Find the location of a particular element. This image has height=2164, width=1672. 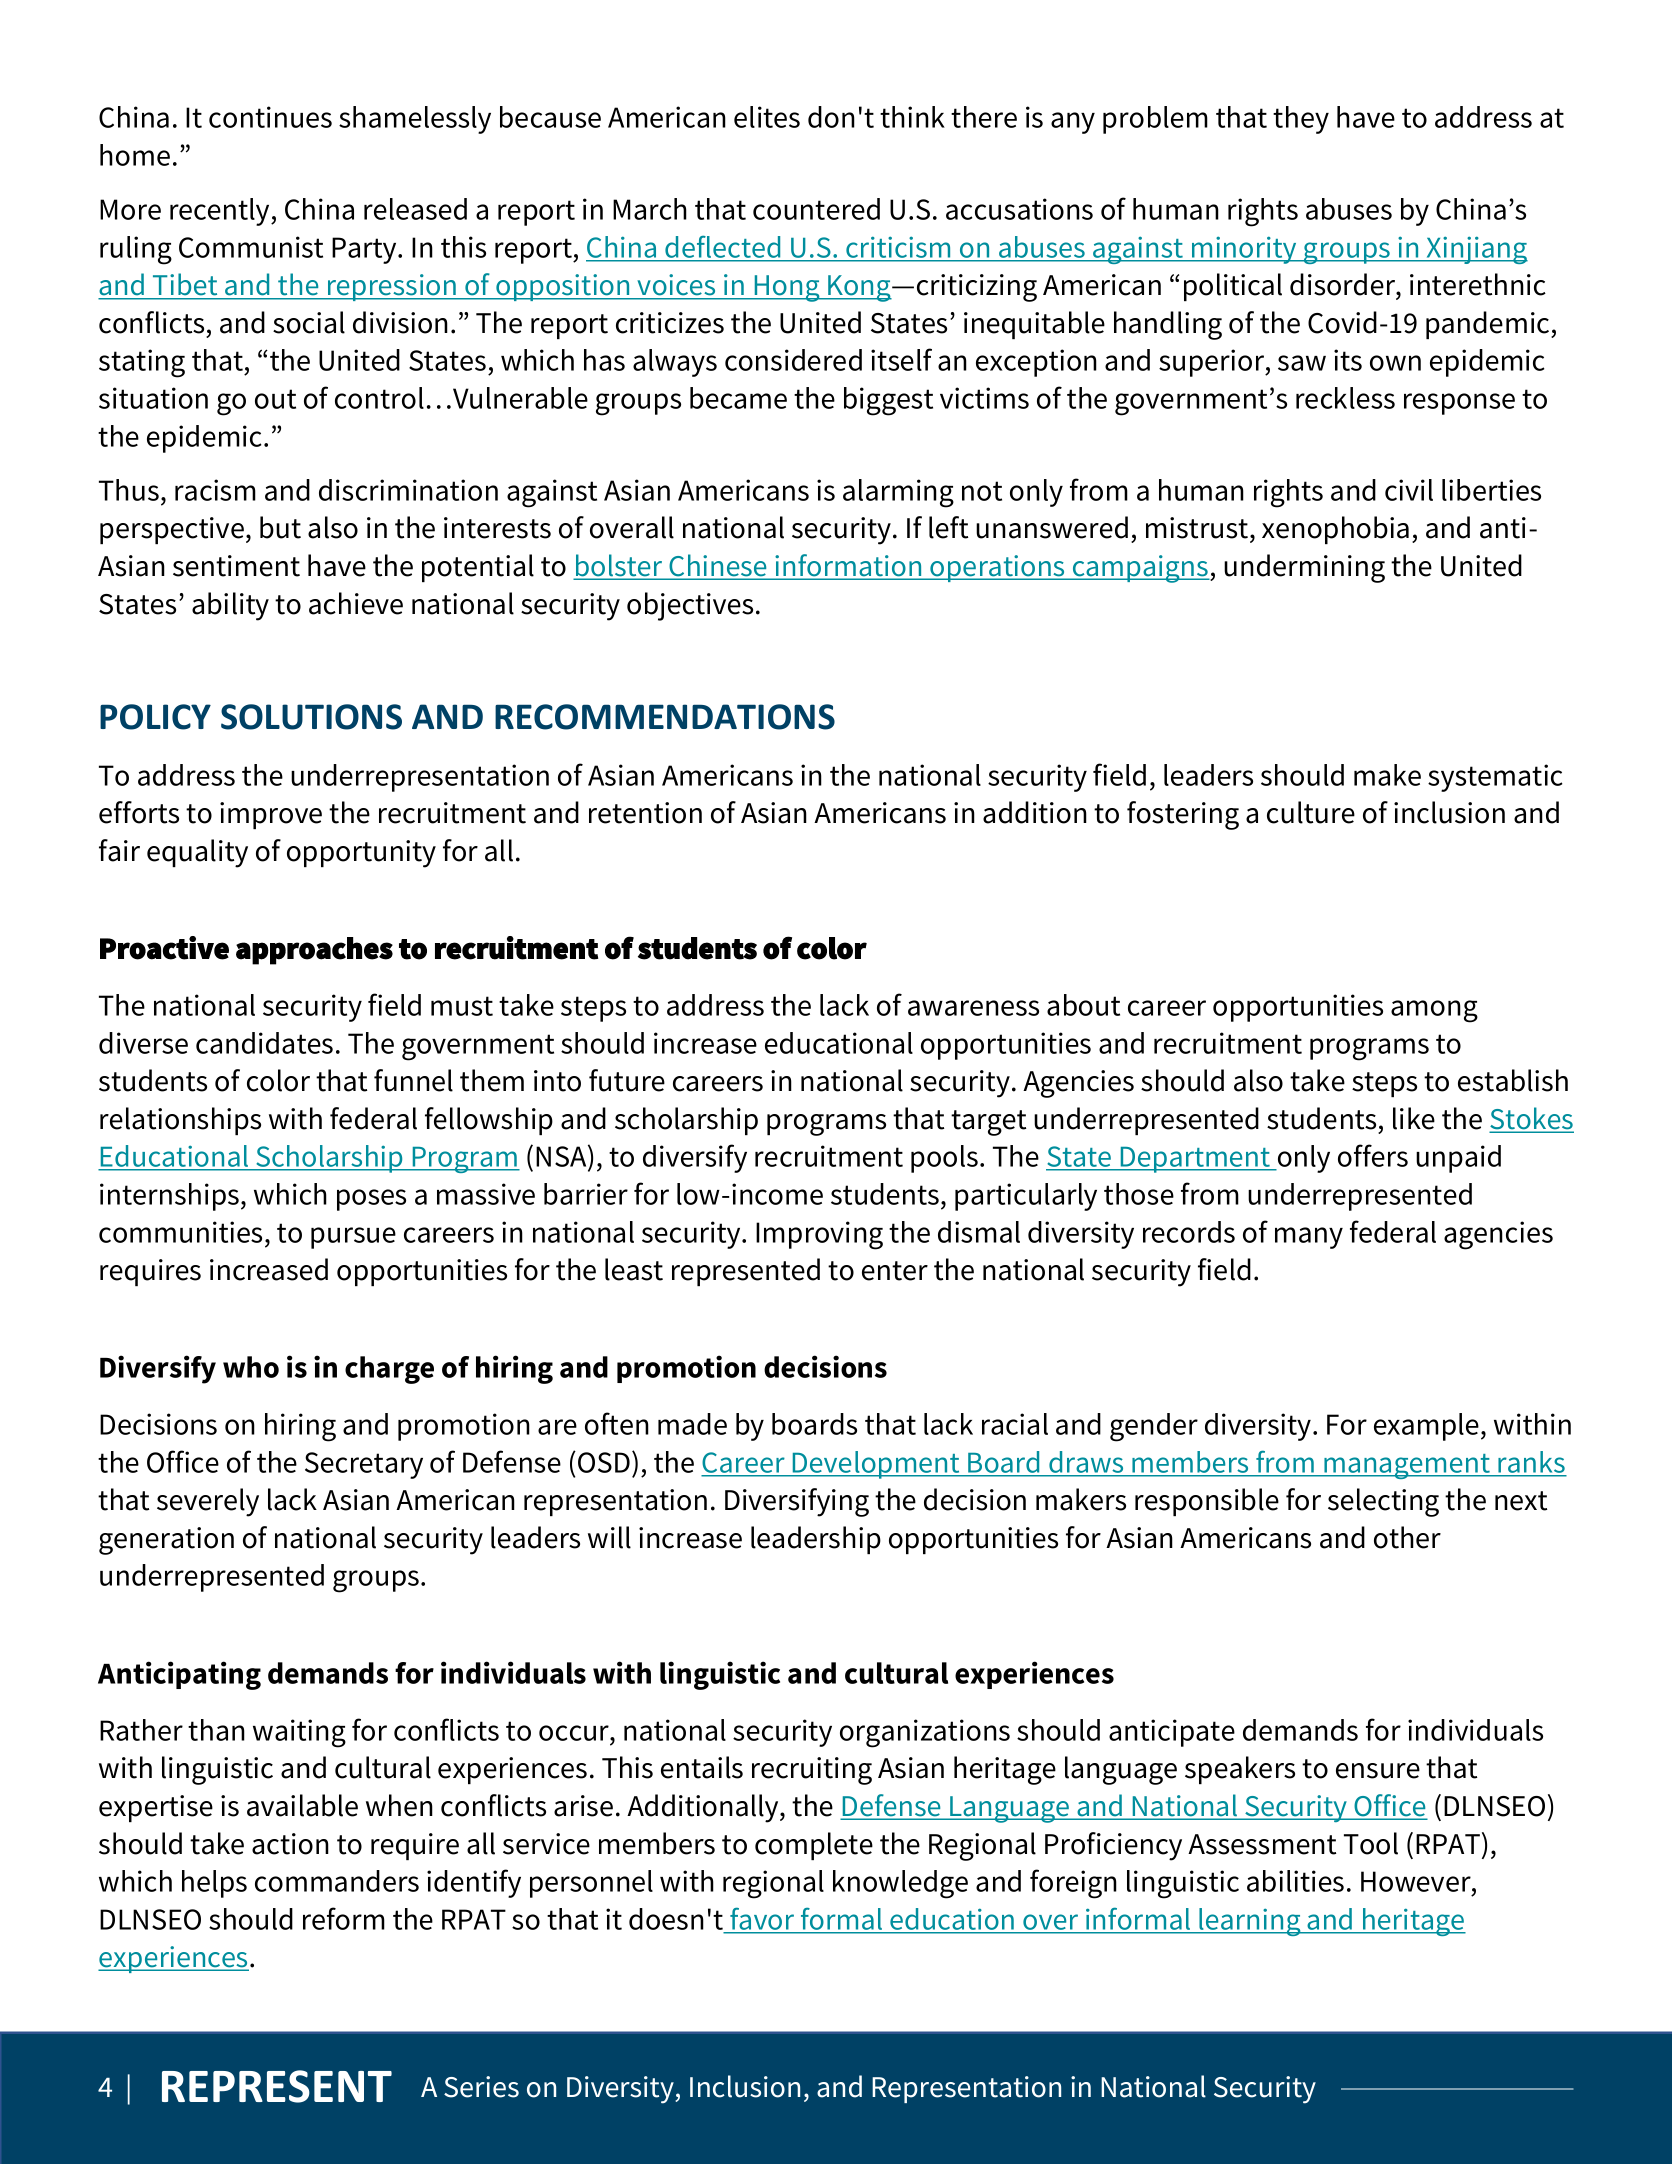

like is located at coordinates (1414, 1118).
